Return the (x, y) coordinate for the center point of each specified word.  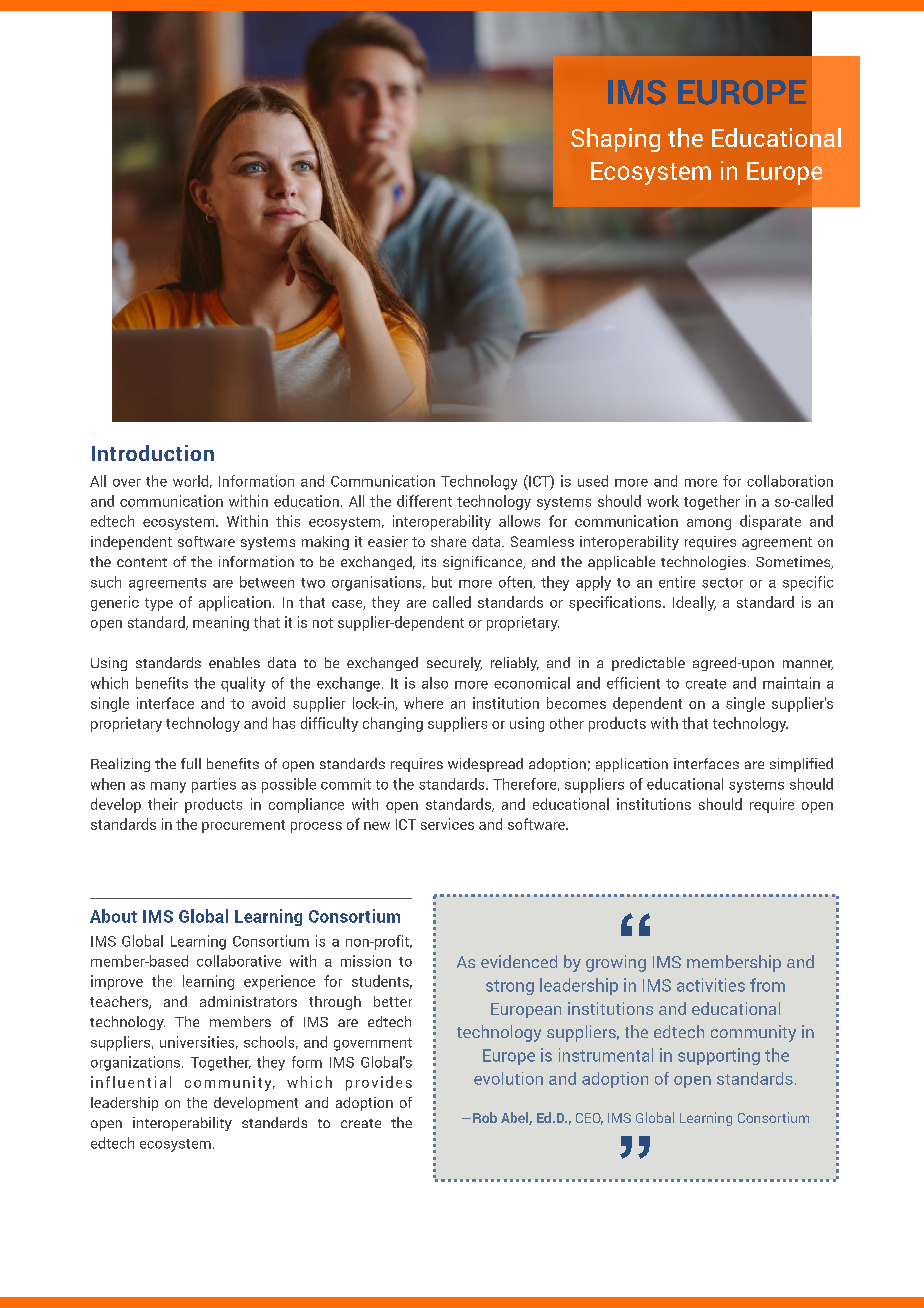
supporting (719, 1056)
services (447, 824)
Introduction (153, 453)
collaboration (790, 481)
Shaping (615, 140)
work (663, 501)
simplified (801, 765)
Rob (485, 1117)
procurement (243, 826)
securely (454, 664)
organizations (135, 1063)
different (424, 501)
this (288, 521)
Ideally (694, 603)
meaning (221, 623)
